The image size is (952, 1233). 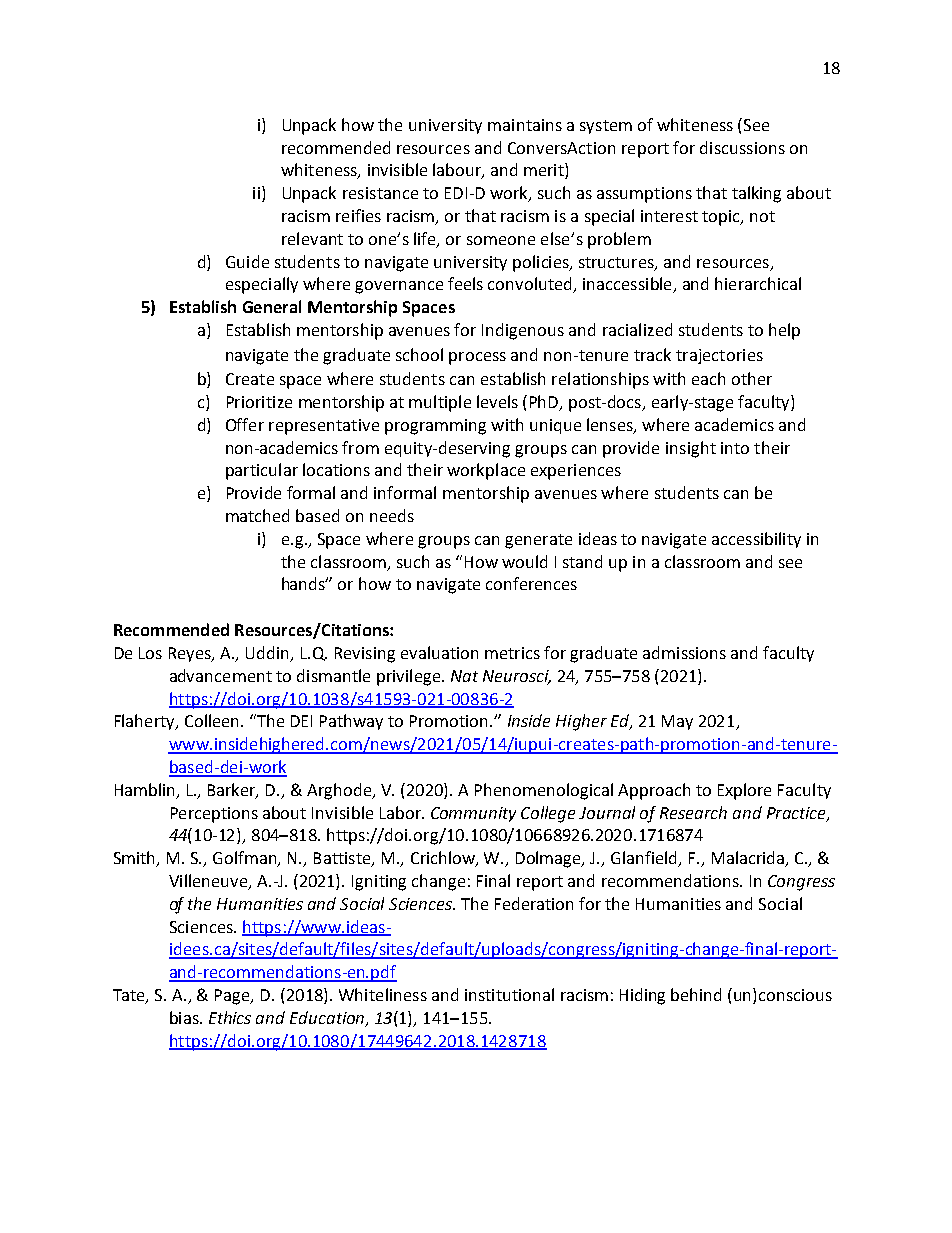 I want to click on Colleen, so click(x=213, y=720).
